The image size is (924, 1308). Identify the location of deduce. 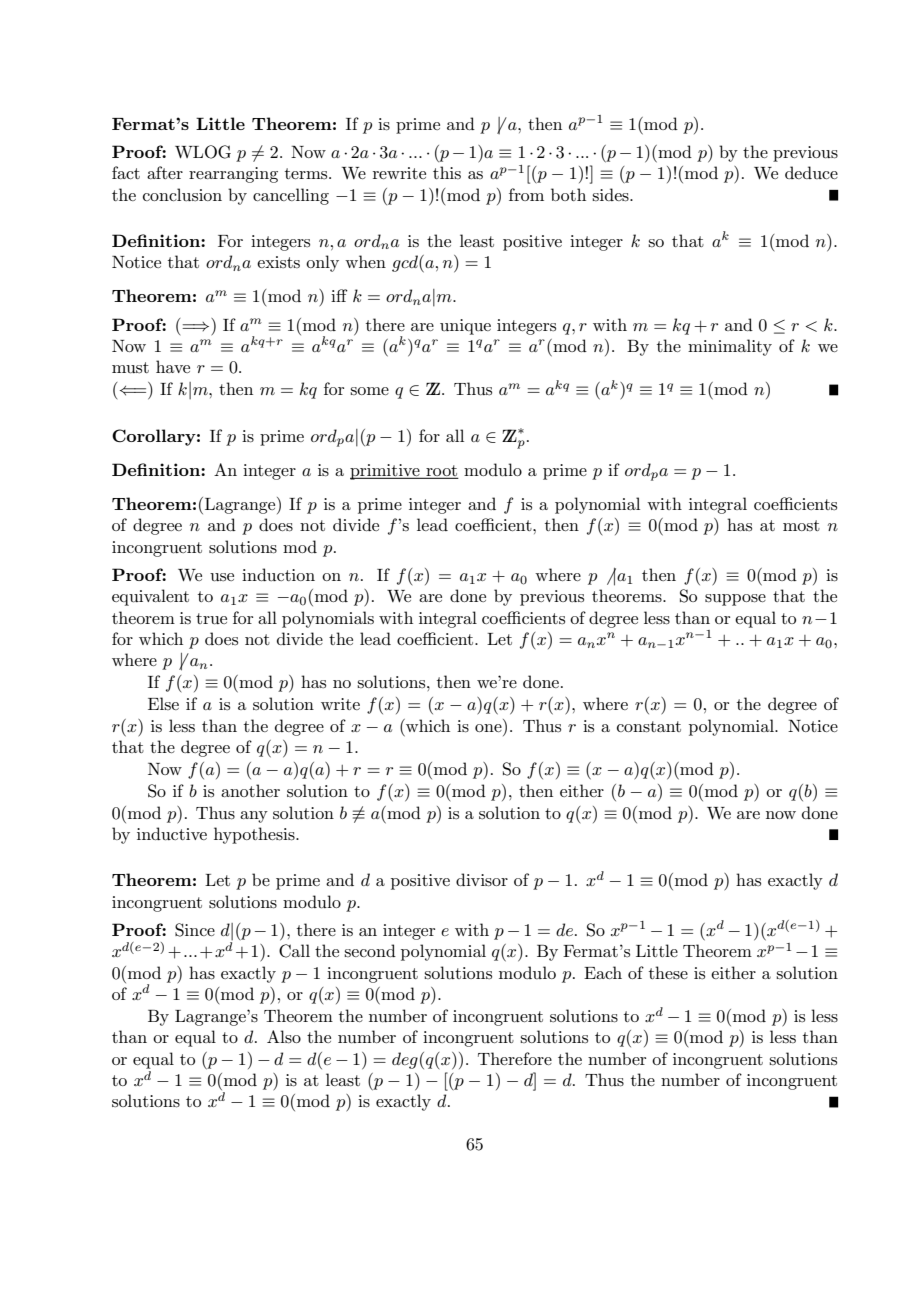
(811, 172).
